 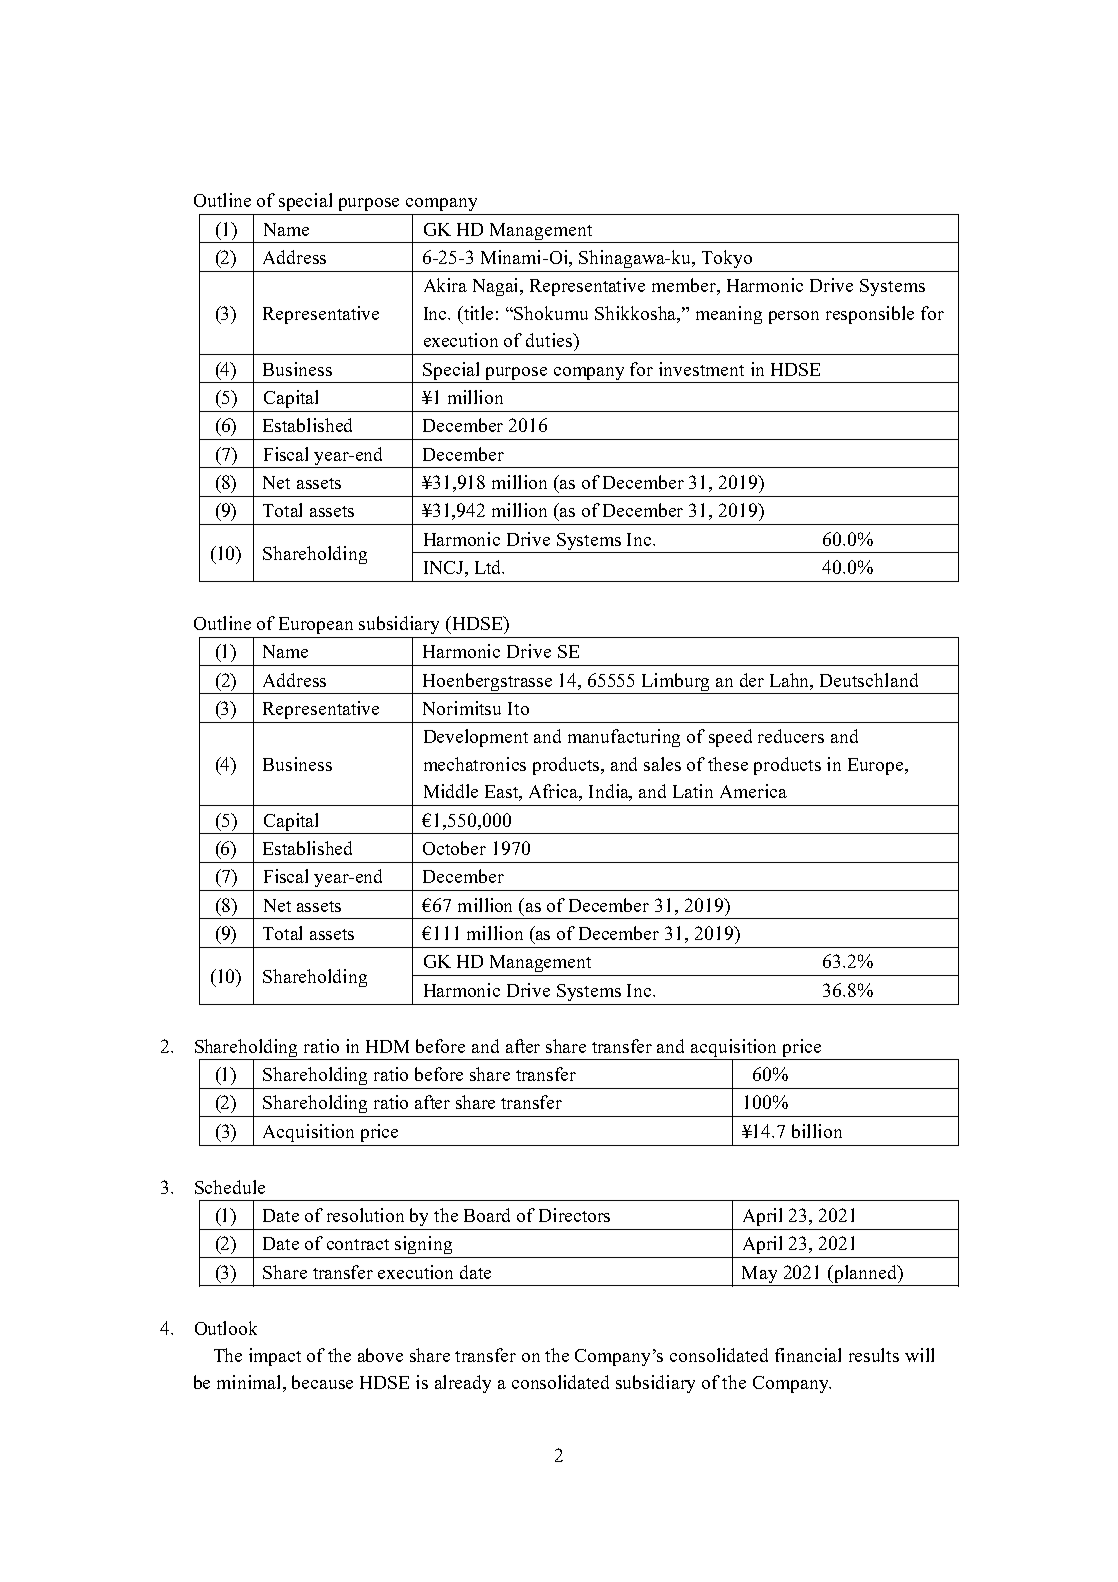 What do you see at coordinates (518, 708) in the image?
I see `Ito` at bounding box center [518, 708].
